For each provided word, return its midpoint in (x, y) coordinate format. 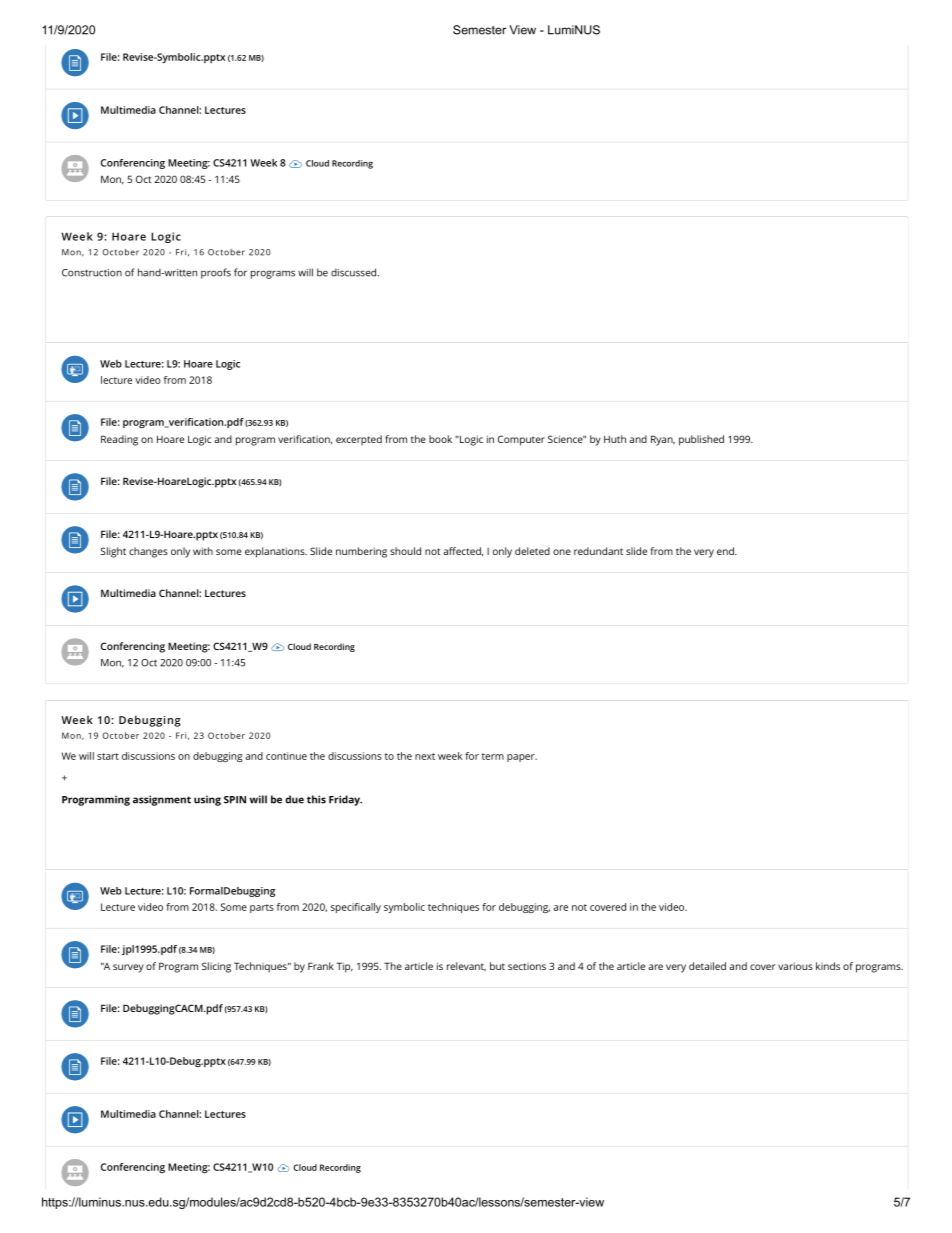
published (701, 440)
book (440, 439)
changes (148, 552)
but (497, 966)
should (405, 551)
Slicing (216, 967)
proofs (216, 273)
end (726, 551)
